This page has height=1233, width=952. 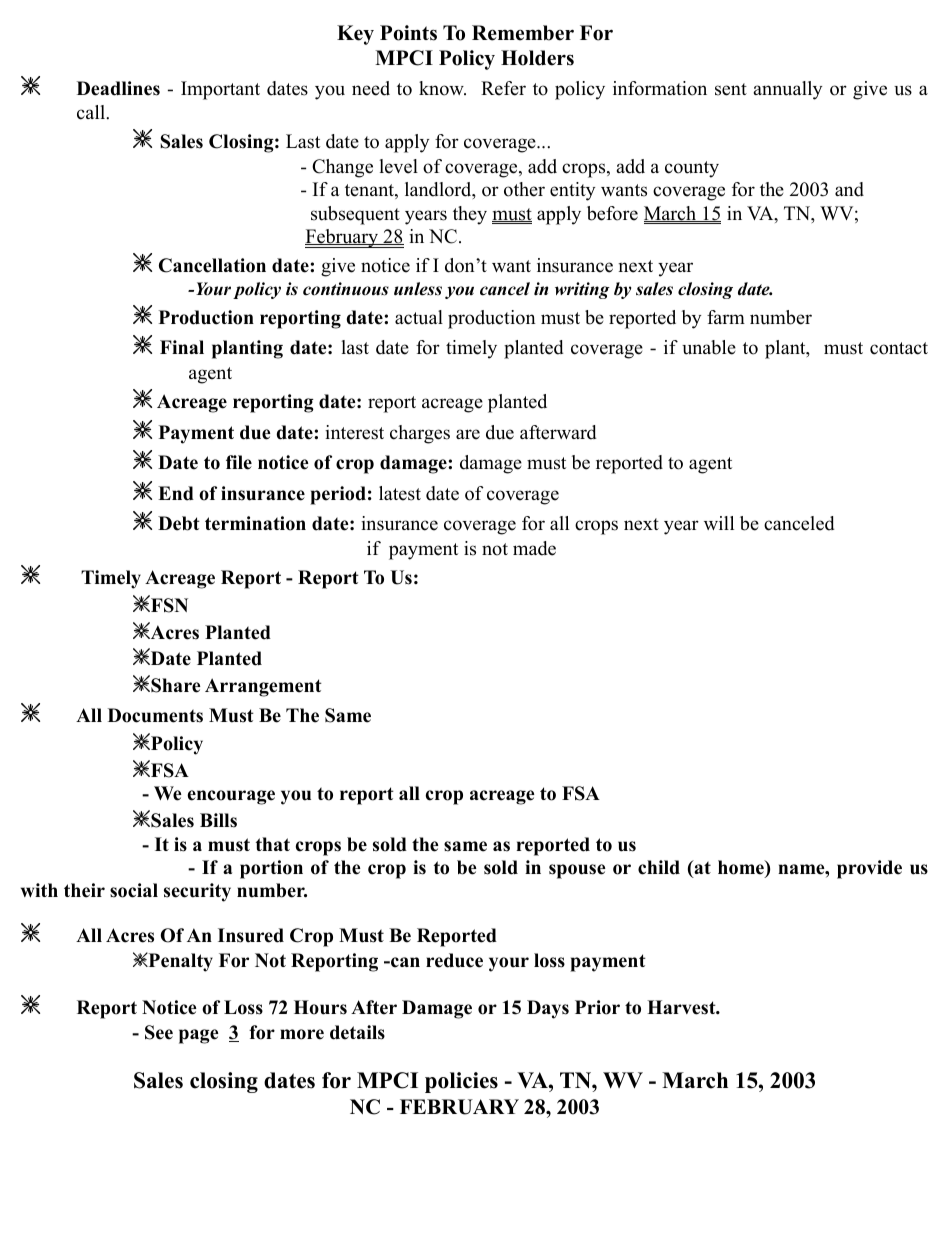 I want to click on provide, so click(x=869, y=869).
